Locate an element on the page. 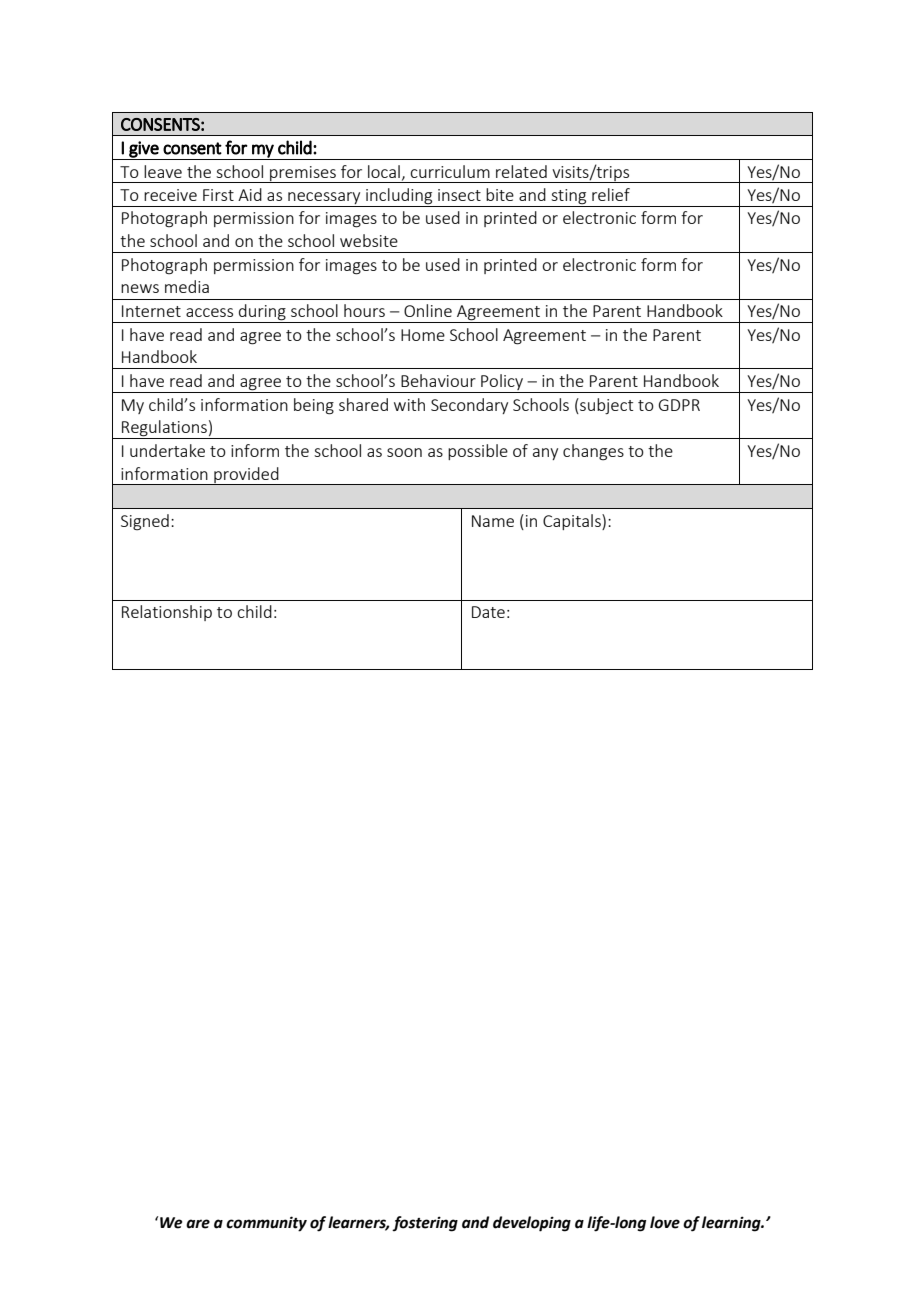  Capitals is located at coordinates (573, 522).
